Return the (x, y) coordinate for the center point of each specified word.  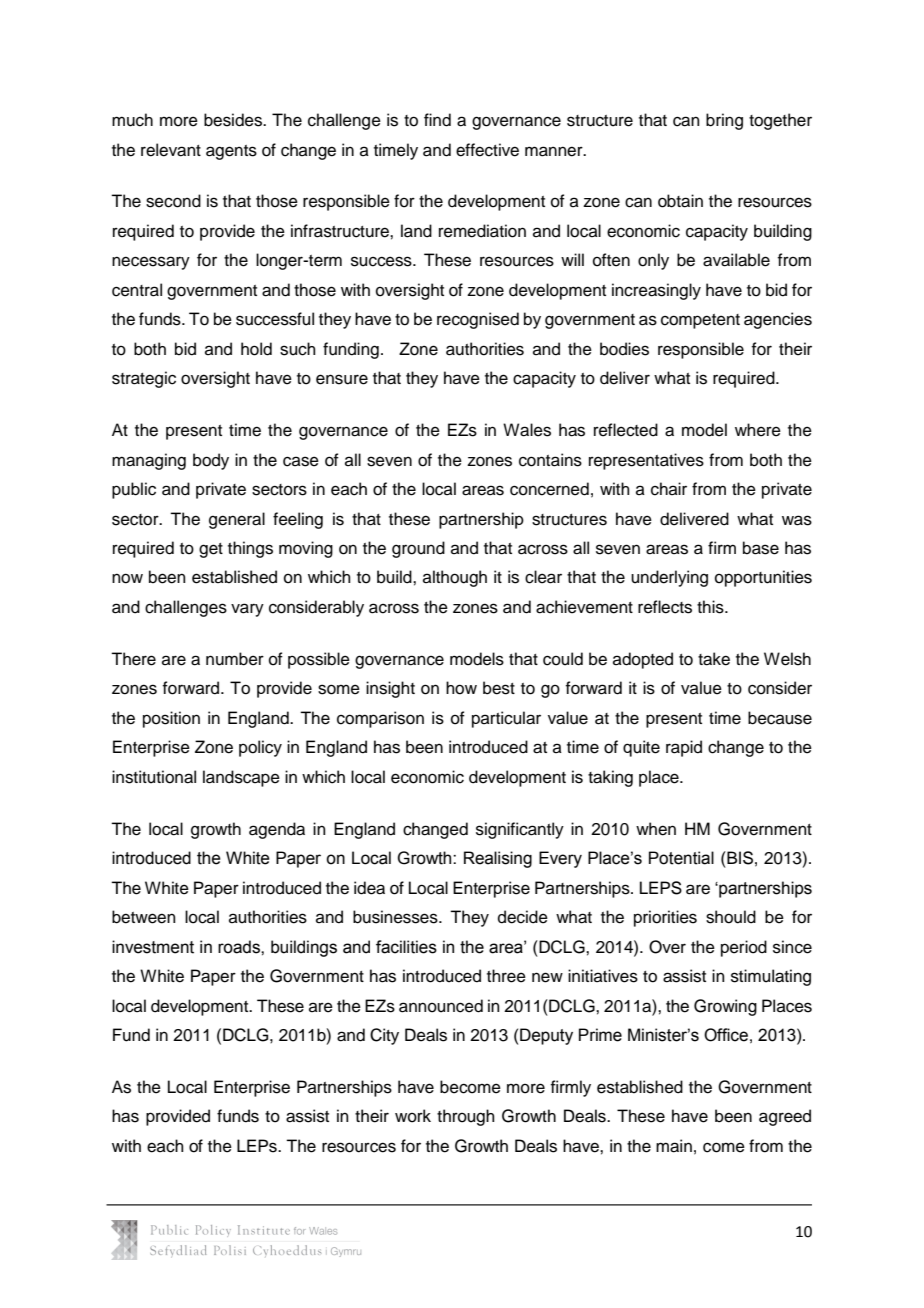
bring (724, 121)
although (455, 578)
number (235, 659)
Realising (498, 859)
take (714, 659)
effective (487, 150)
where (758, 430)
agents (231, 152)
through (466, 1117)
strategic (144, 379)
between (144, 917)
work (413, 1116)
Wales (527, 430)
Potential (681, 858)
